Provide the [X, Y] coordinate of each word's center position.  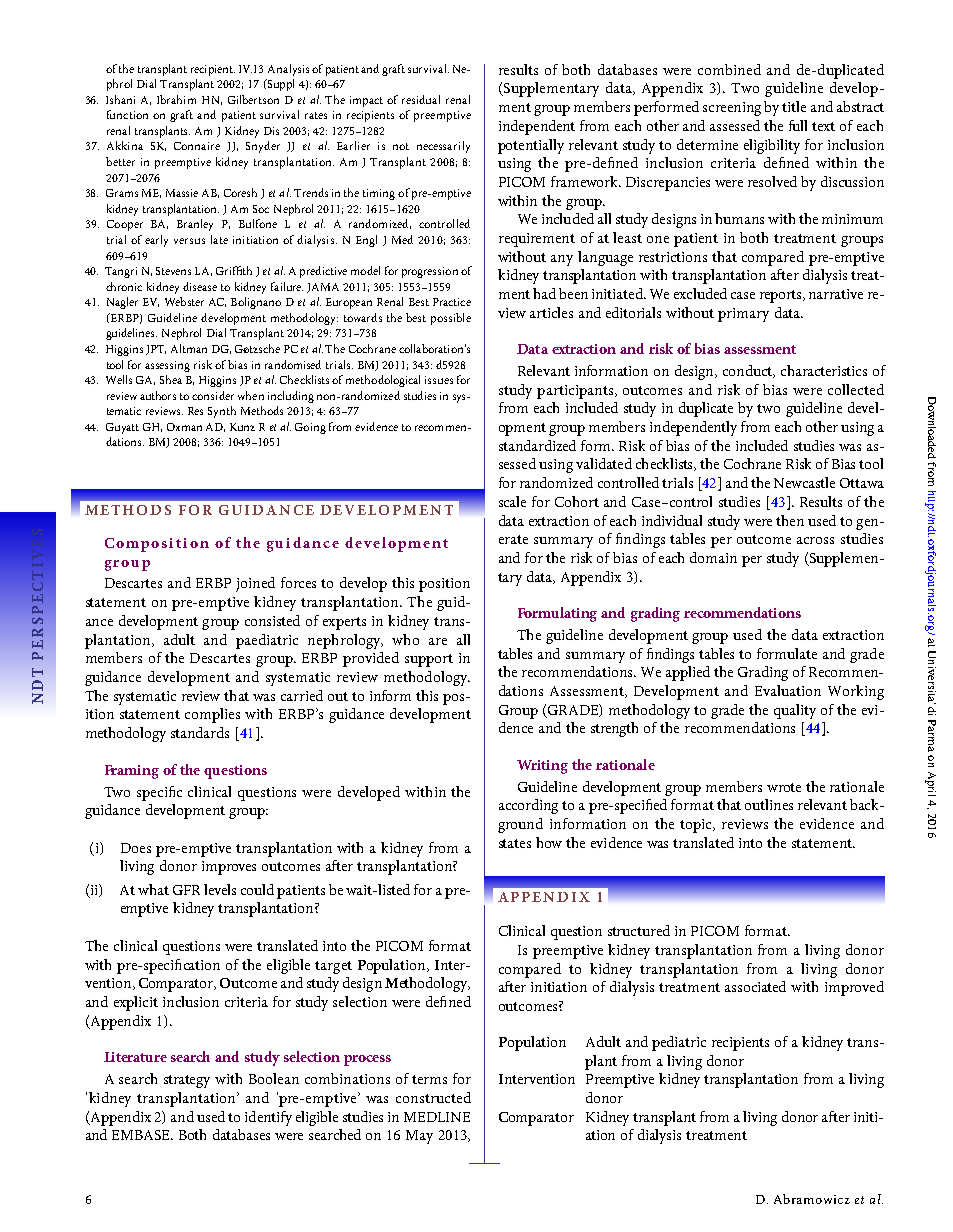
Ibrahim [176, 99]
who [405, 639]
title [794, 106]
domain [713, 557]
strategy [187, 1081]
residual [421, 99]
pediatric [679, 1043]
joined [255, 584]
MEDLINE [437, 1117]
